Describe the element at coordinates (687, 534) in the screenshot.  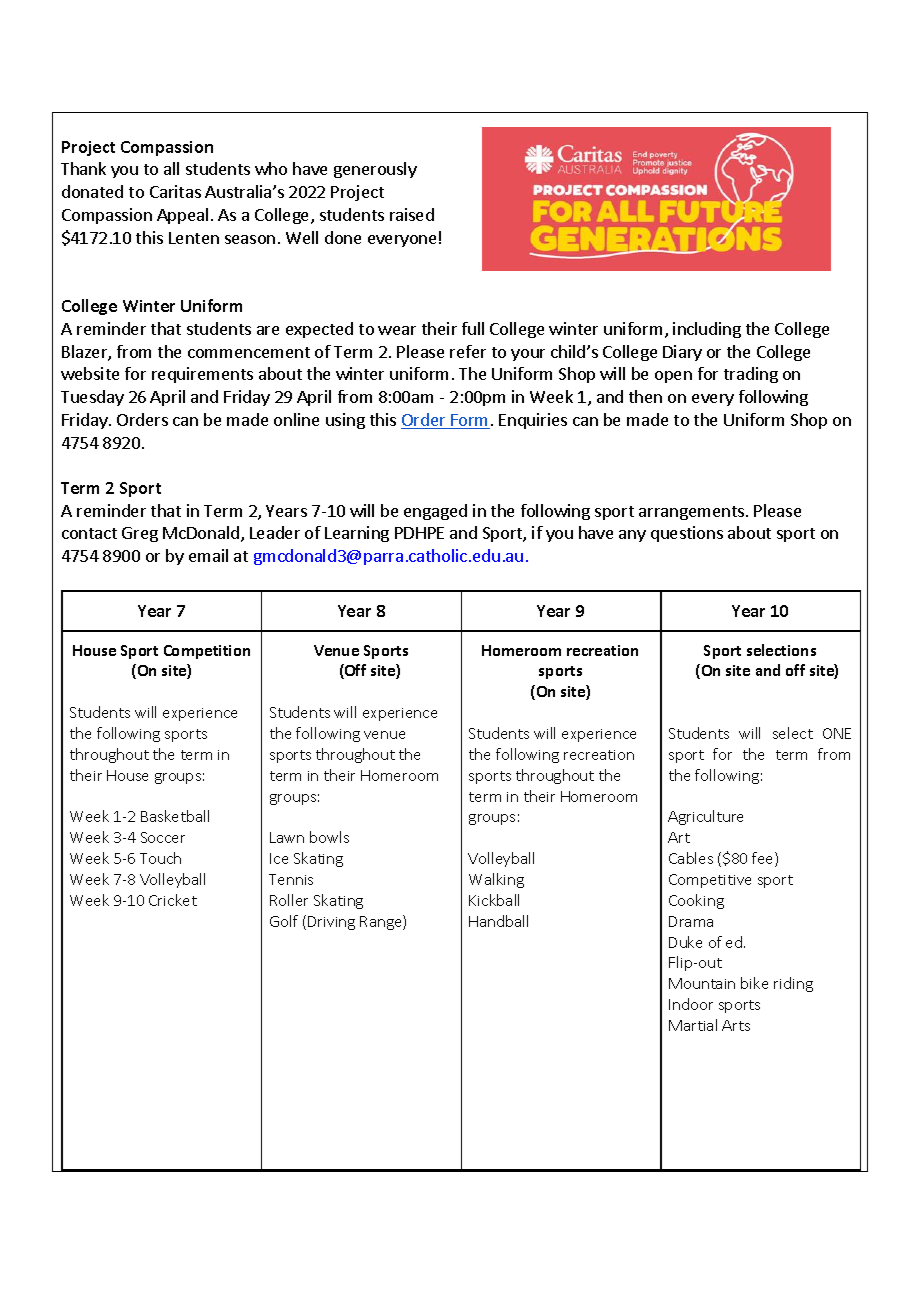
I see `questions` at that location.
